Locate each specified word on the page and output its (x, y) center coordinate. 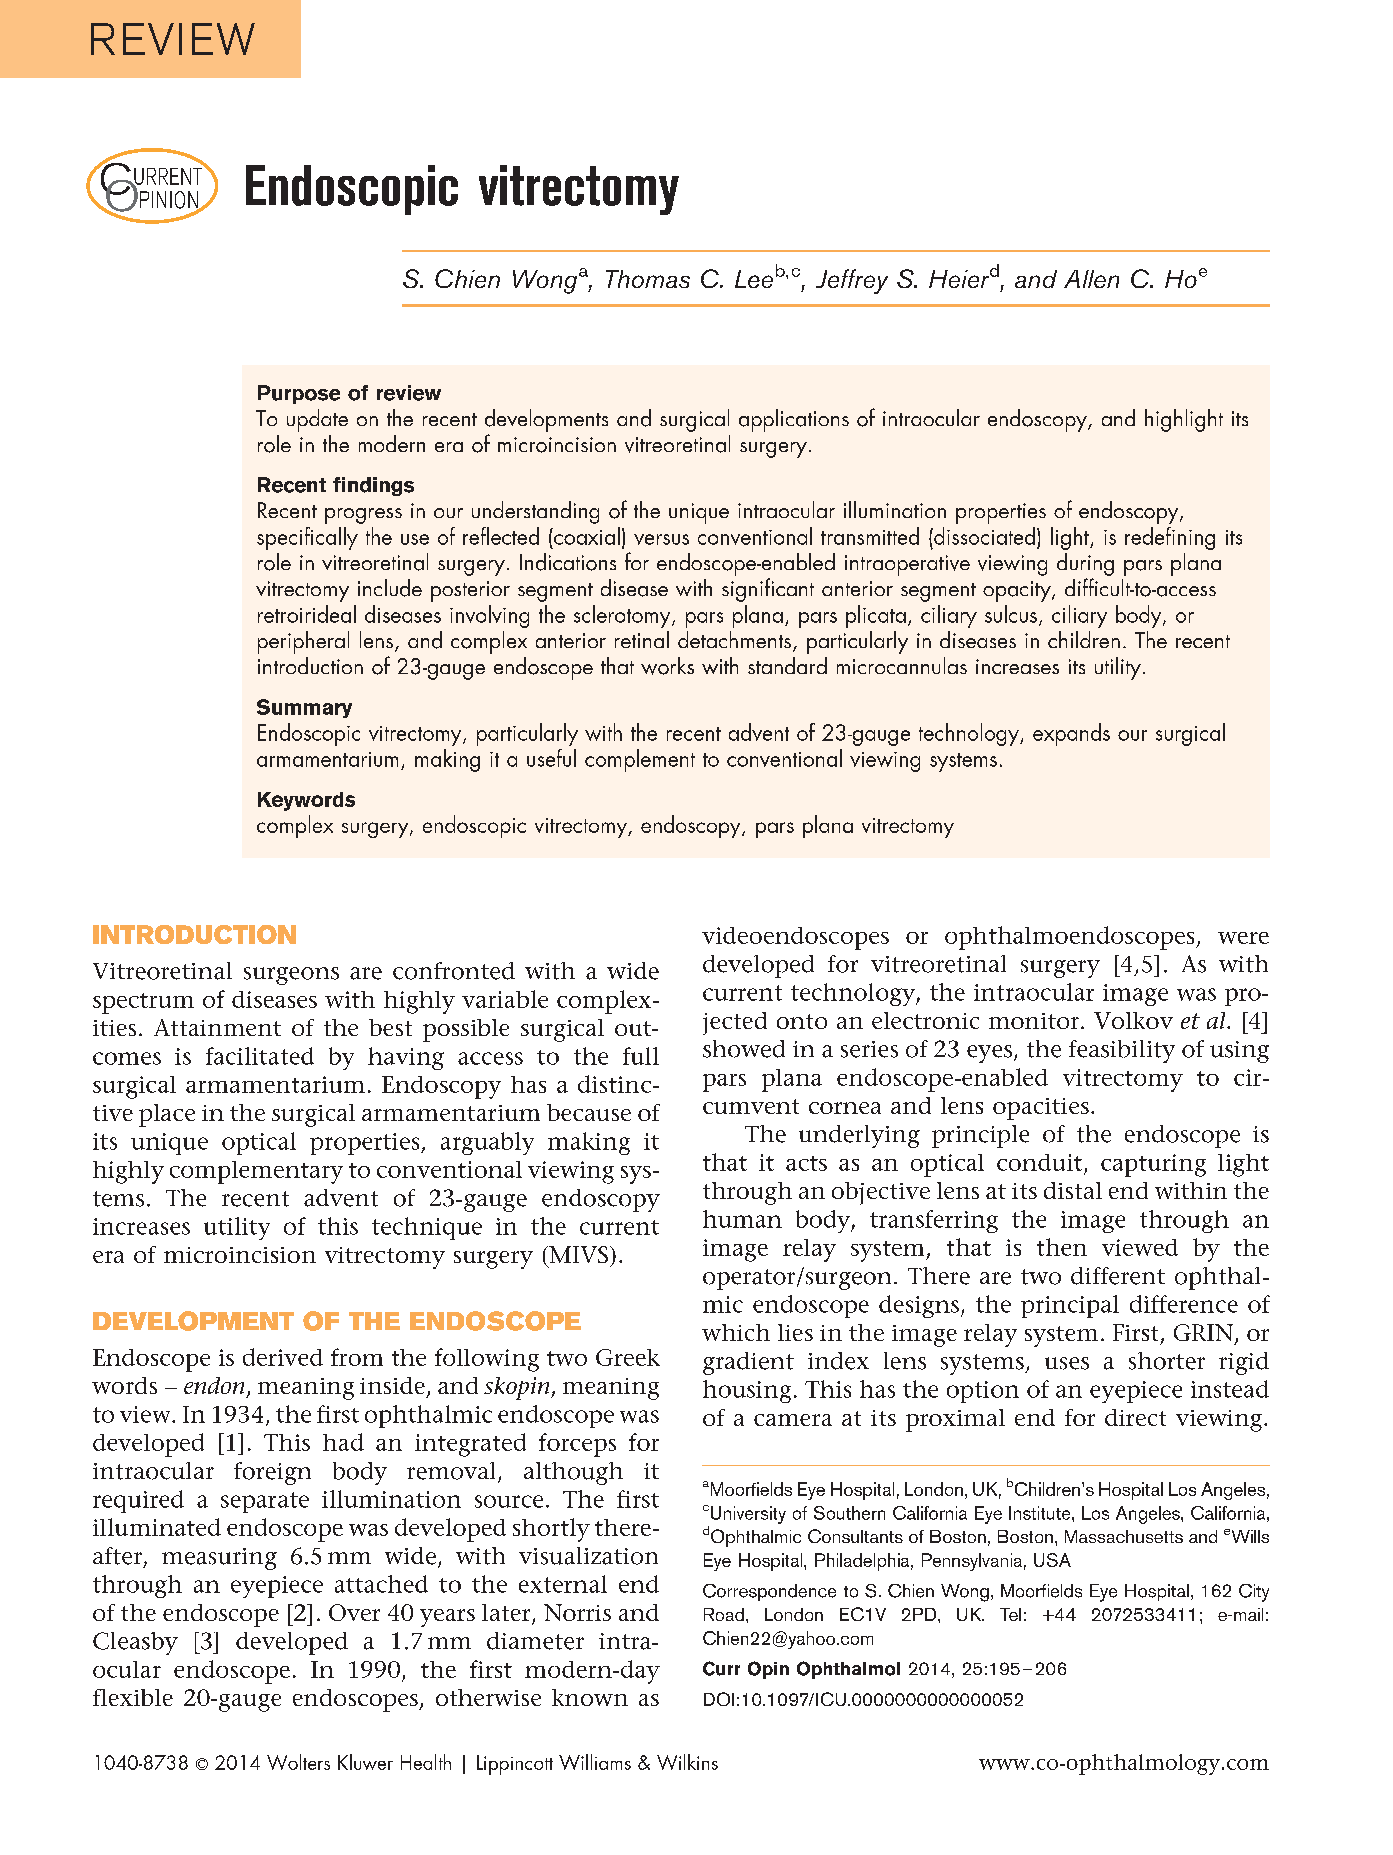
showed (744, 1049)
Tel (1010, 1614)
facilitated (260, 1056)
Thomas (648, 279)
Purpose (299, 394)
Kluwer (365, 1762)
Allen (1091, 279)
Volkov (1133, 1020)
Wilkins (687, 1762)
